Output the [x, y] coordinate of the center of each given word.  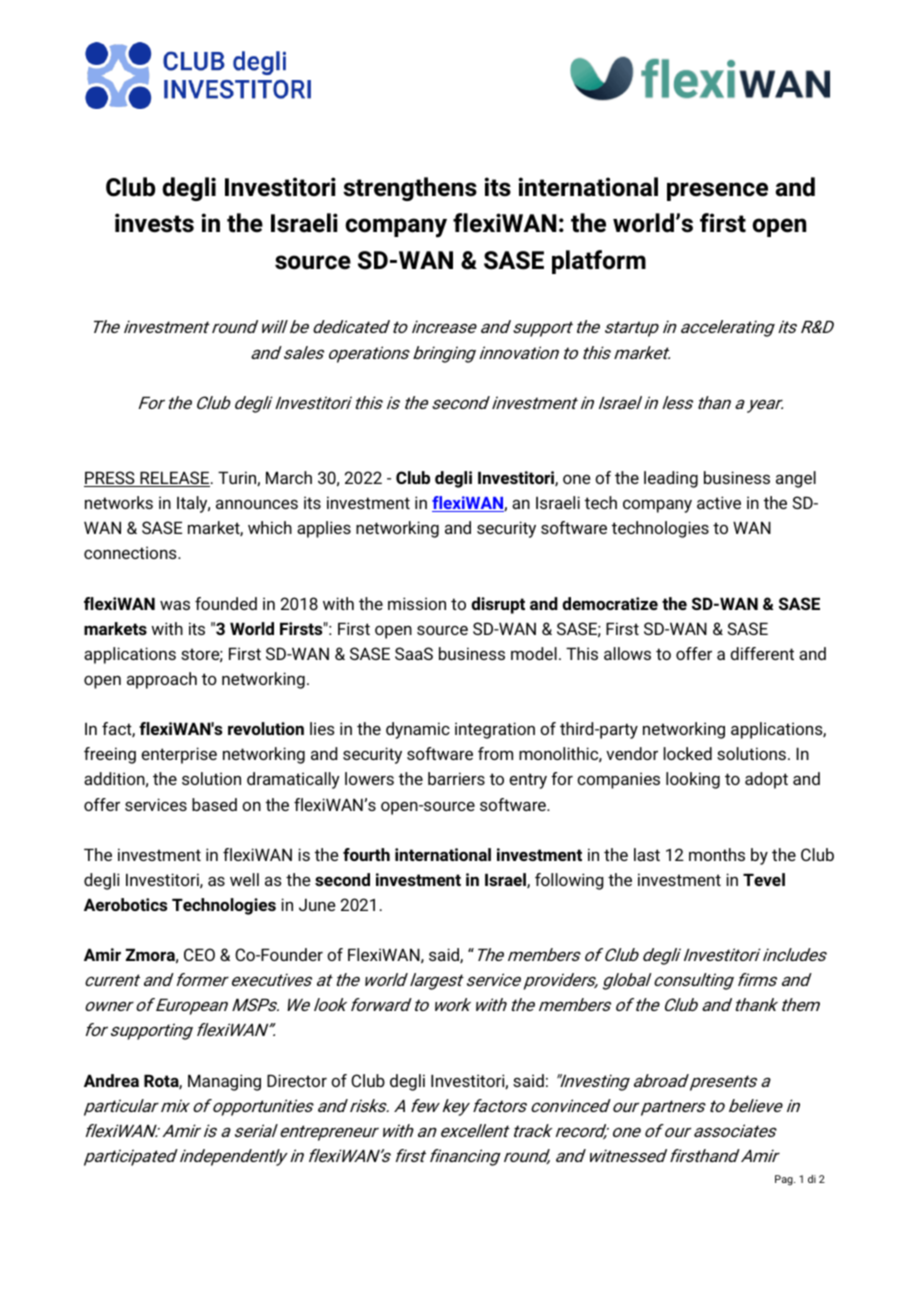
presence [717, 191]
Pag [785, 1180]
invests [154, 223]
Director [297, 1080]
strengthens [410, 189]
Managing [224, 1082]
